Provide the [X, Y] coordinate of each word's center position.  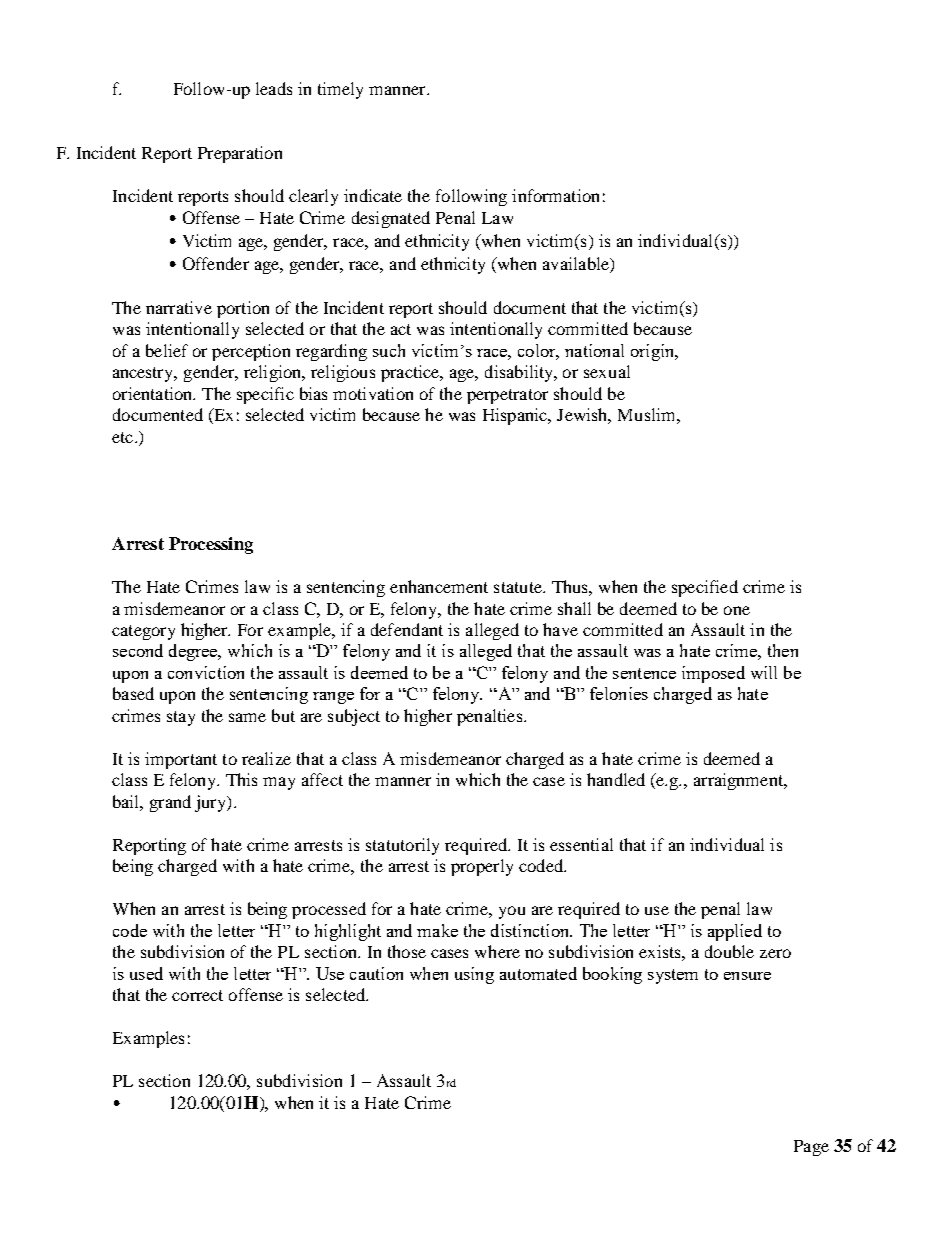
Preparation [240, 154]
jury [212, 803]
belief [167, 350]
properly [482, 867]
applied [735, 932]
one [737, 610]
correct [197, 995]
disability [520, 373]
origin [654, 352]
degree [194, 652]
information [555, 195]
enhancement [439, 586]
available [577, 265]
